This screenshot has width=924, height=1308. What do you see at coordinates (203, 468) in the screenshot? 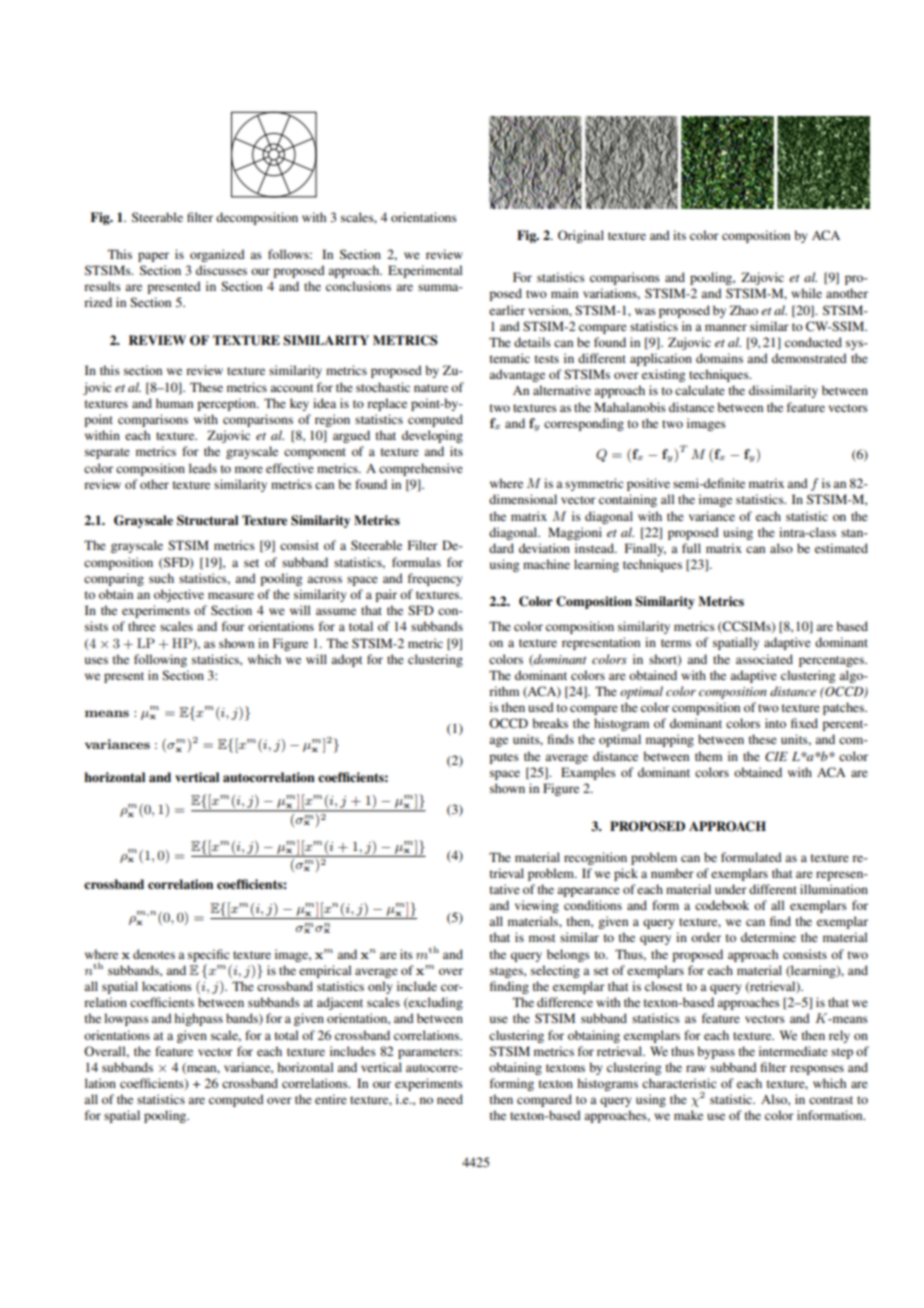
I see `leads` at bounding box center [203, 468].
